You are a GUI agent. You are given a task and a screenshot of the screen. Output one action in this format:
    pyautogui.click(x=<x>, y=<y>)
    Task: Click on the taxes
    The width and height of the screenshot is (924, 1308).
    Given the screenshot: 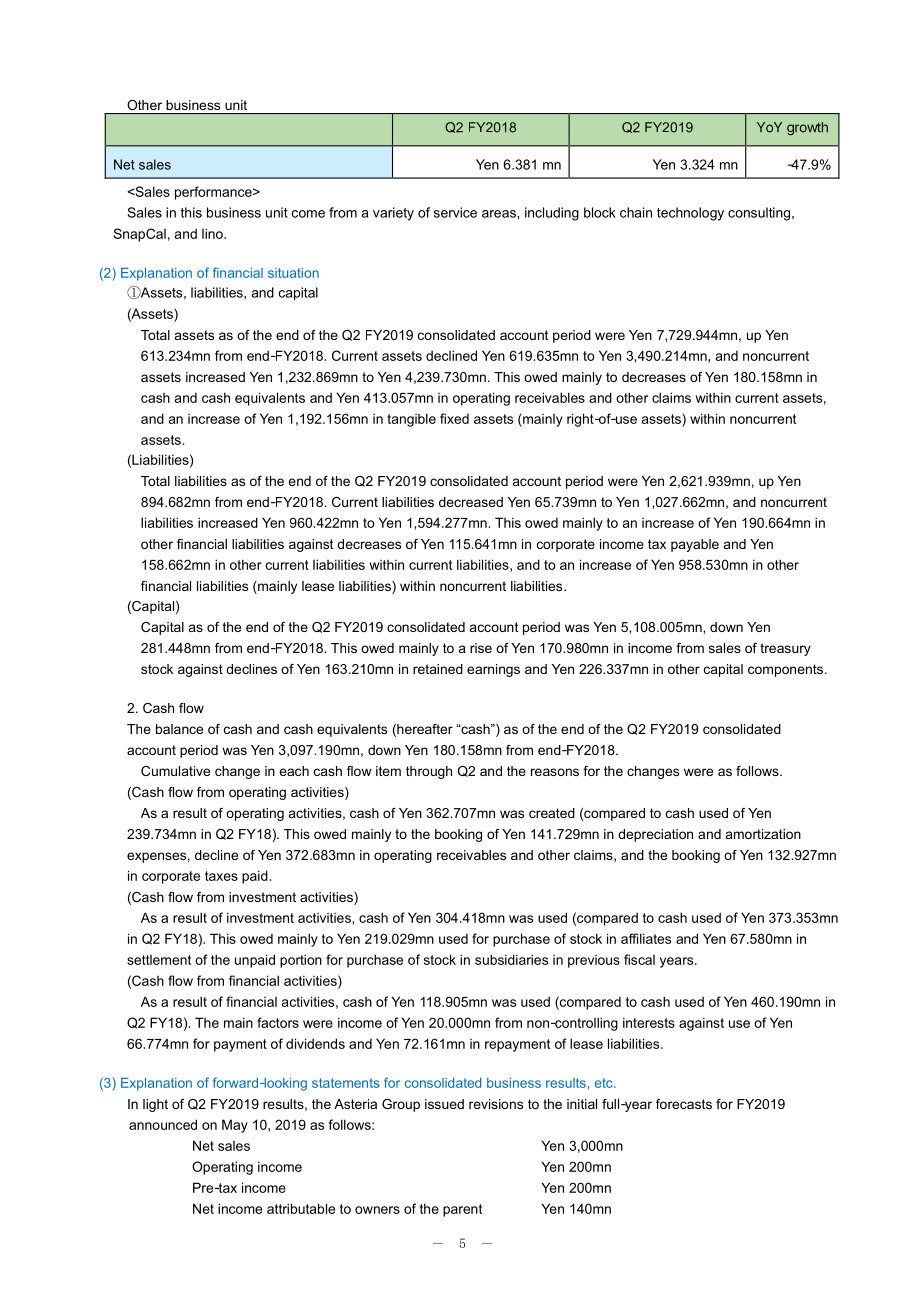 What is the action you would take?
    pyautogui.click(x=221, y=876)
